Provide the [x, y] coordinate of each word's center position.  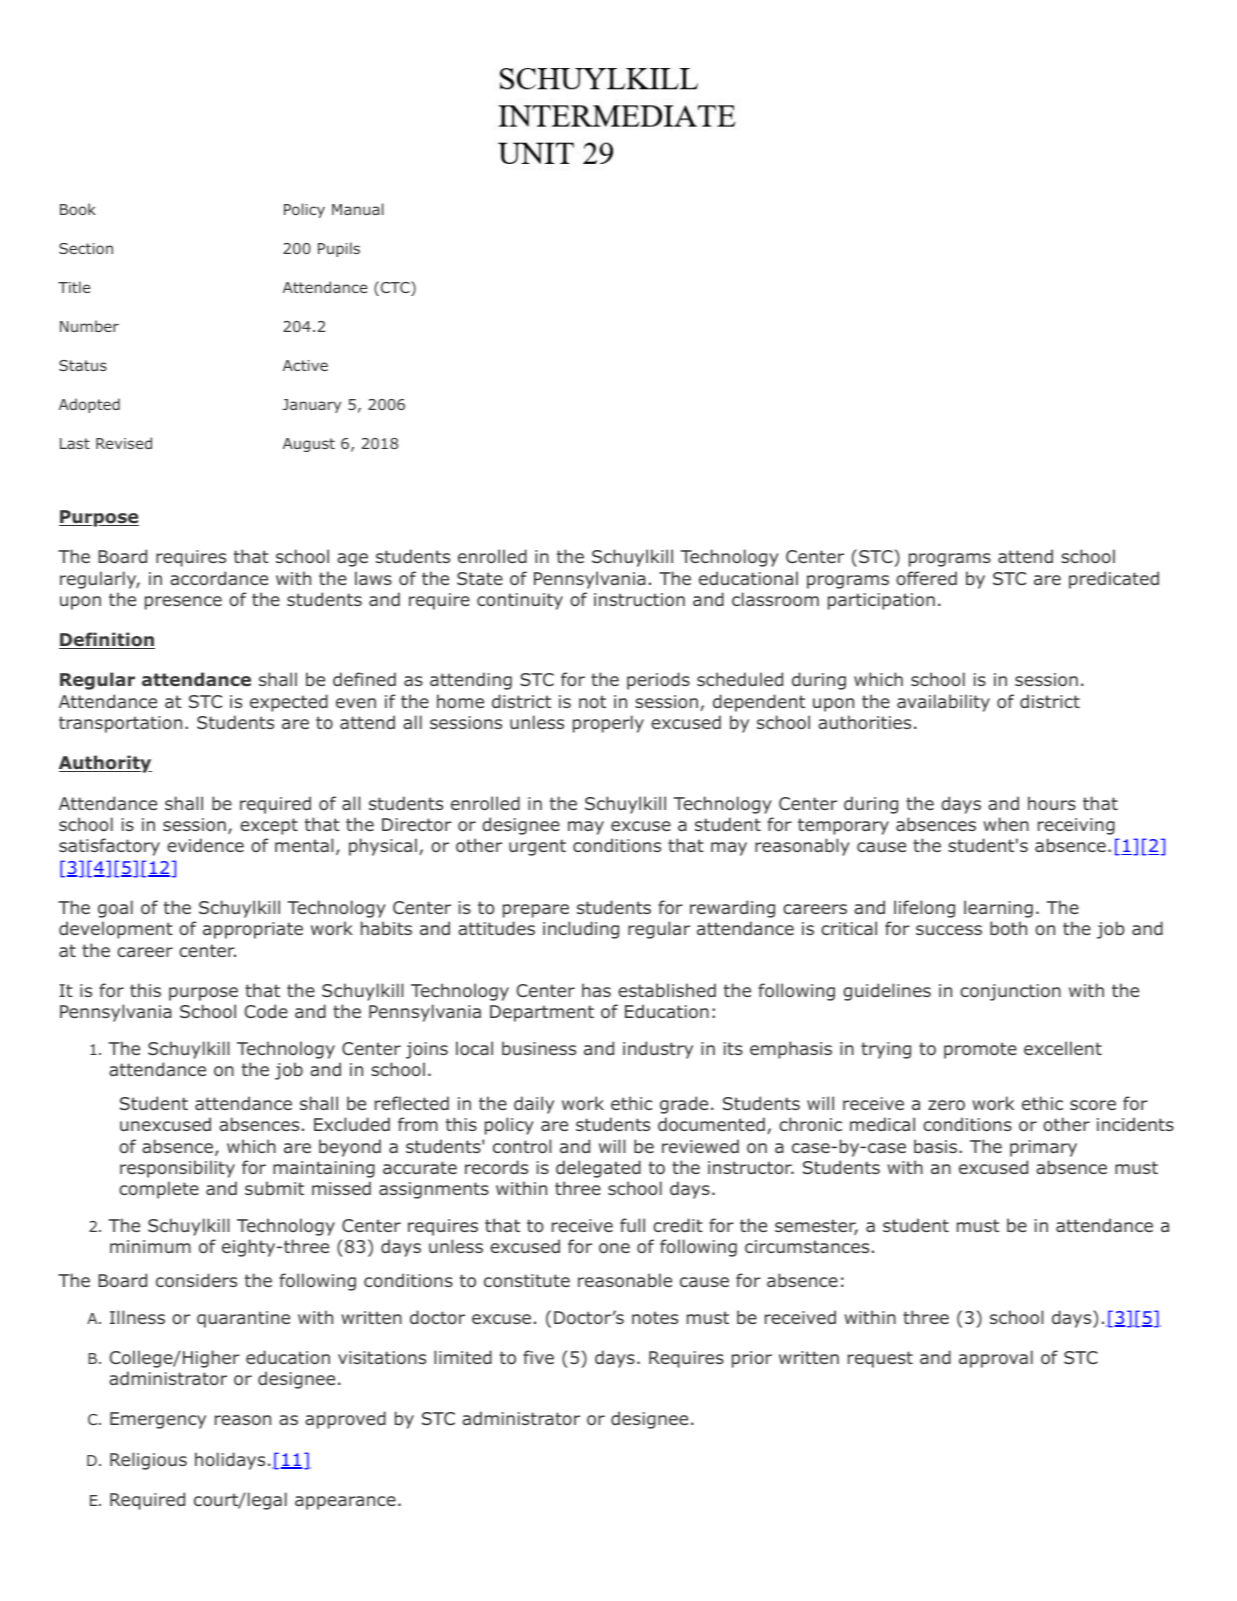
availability [943, 703]
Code [266, 1011]
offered [926, 578]
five [538, 1357]
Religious [148, 1461]
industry [658, 1050]
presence [183, 603]
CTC [395, 288]
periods [658, 681]
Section [86, 248]
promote [980, 1050]
